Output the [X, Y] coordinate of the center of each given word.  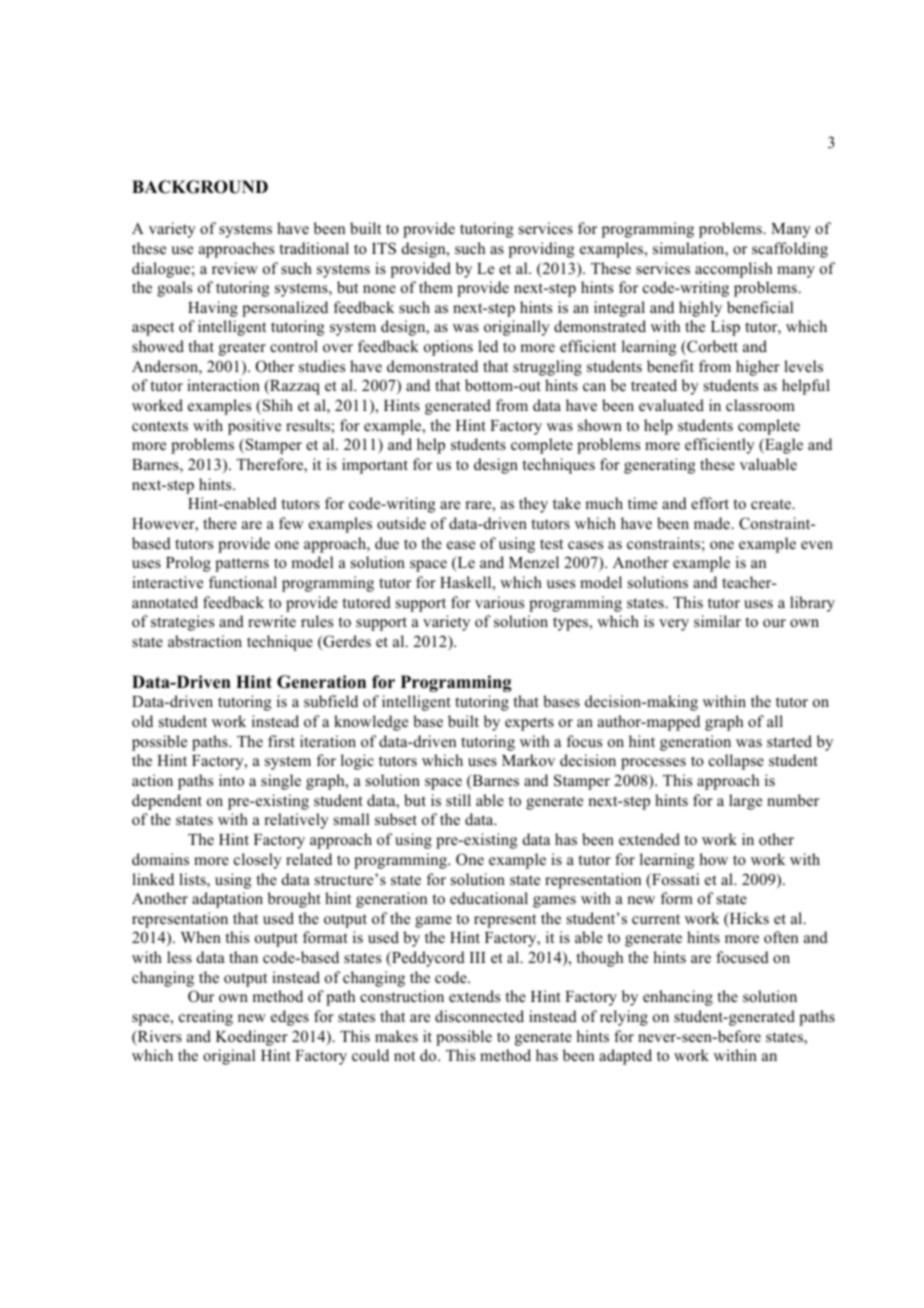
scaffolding [790, 250]
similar [717, 621]
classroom [760, 405]
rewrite [272, 621]
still [458, 800]
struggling [547, 368]
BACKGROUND [200, 187]
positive [254, 427]
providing [541, 250]
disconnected [479, 1016]
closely [258, 861]
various [499, 602]
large [745, 802]
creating [206, 1018]
